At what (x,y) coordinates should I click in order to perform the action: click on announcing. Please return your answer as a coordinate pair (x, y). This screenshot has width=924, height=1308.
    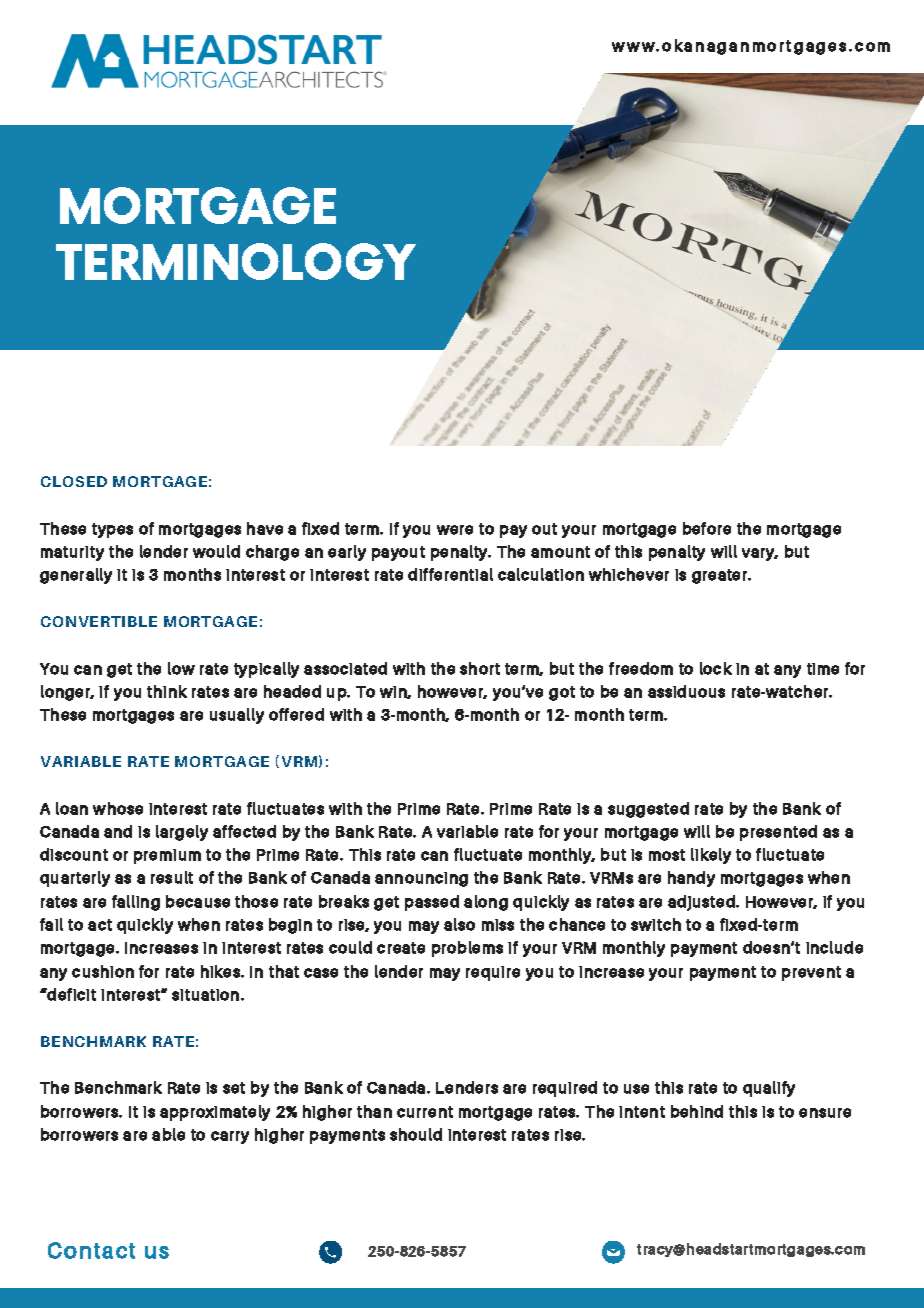
    Looking at the image, I should click on (421, 879).
